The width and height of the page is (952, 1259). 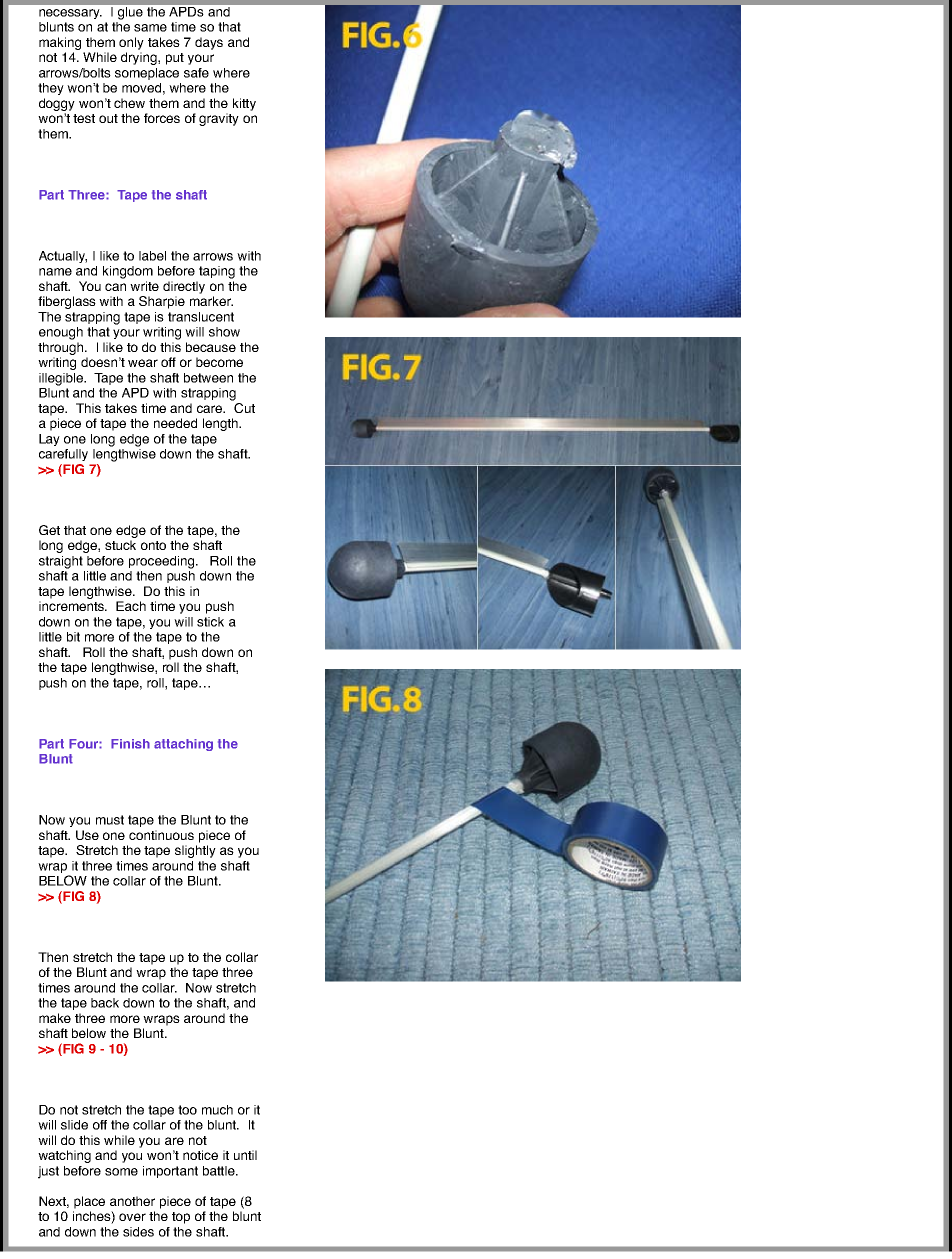 What do you see at coordinates (110, 820) in the page?
I see `must` at bounding box center [110, 820].
